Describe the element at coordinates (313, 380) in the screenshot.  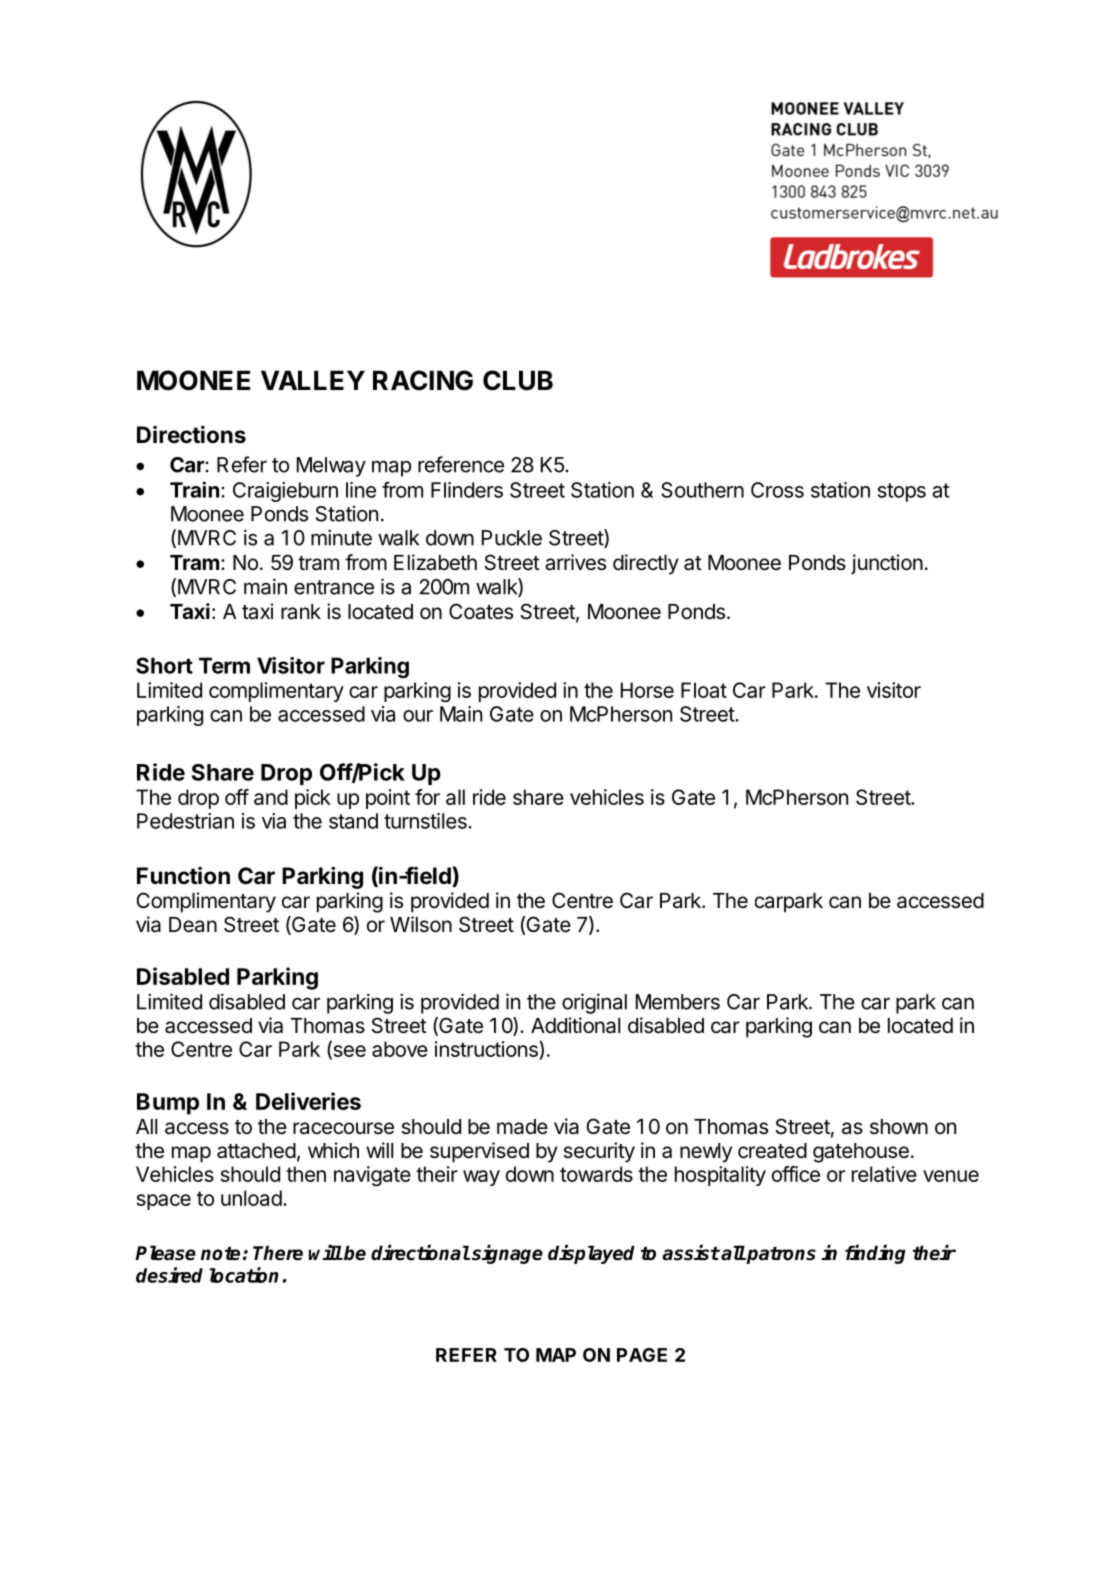
I see `VALLEY` at that location.
